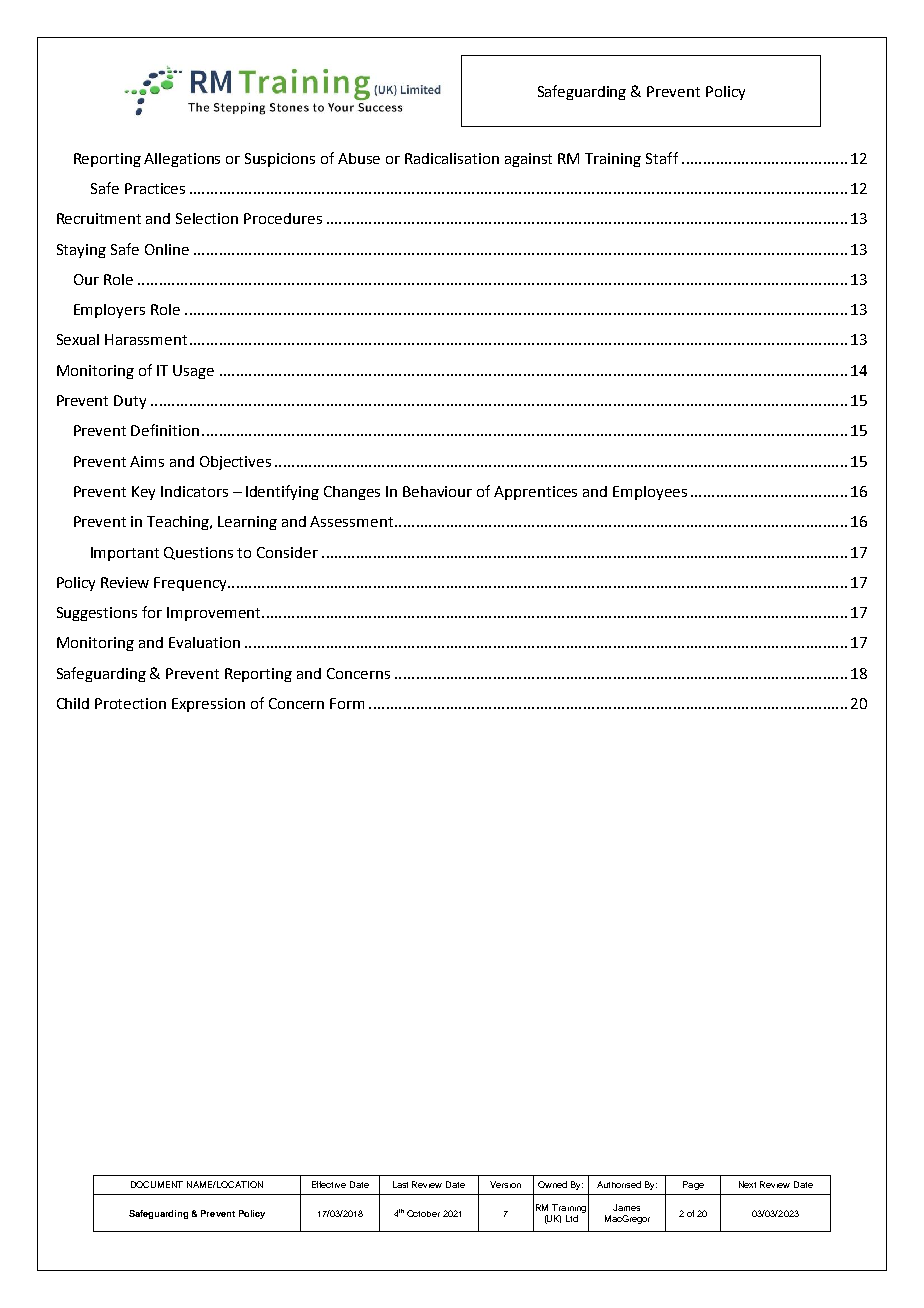 The width and height of the screenshot is (924, 1308). Describe the element at coordinates (208, 705) in the screenshot. I see `Expression` at that location.
